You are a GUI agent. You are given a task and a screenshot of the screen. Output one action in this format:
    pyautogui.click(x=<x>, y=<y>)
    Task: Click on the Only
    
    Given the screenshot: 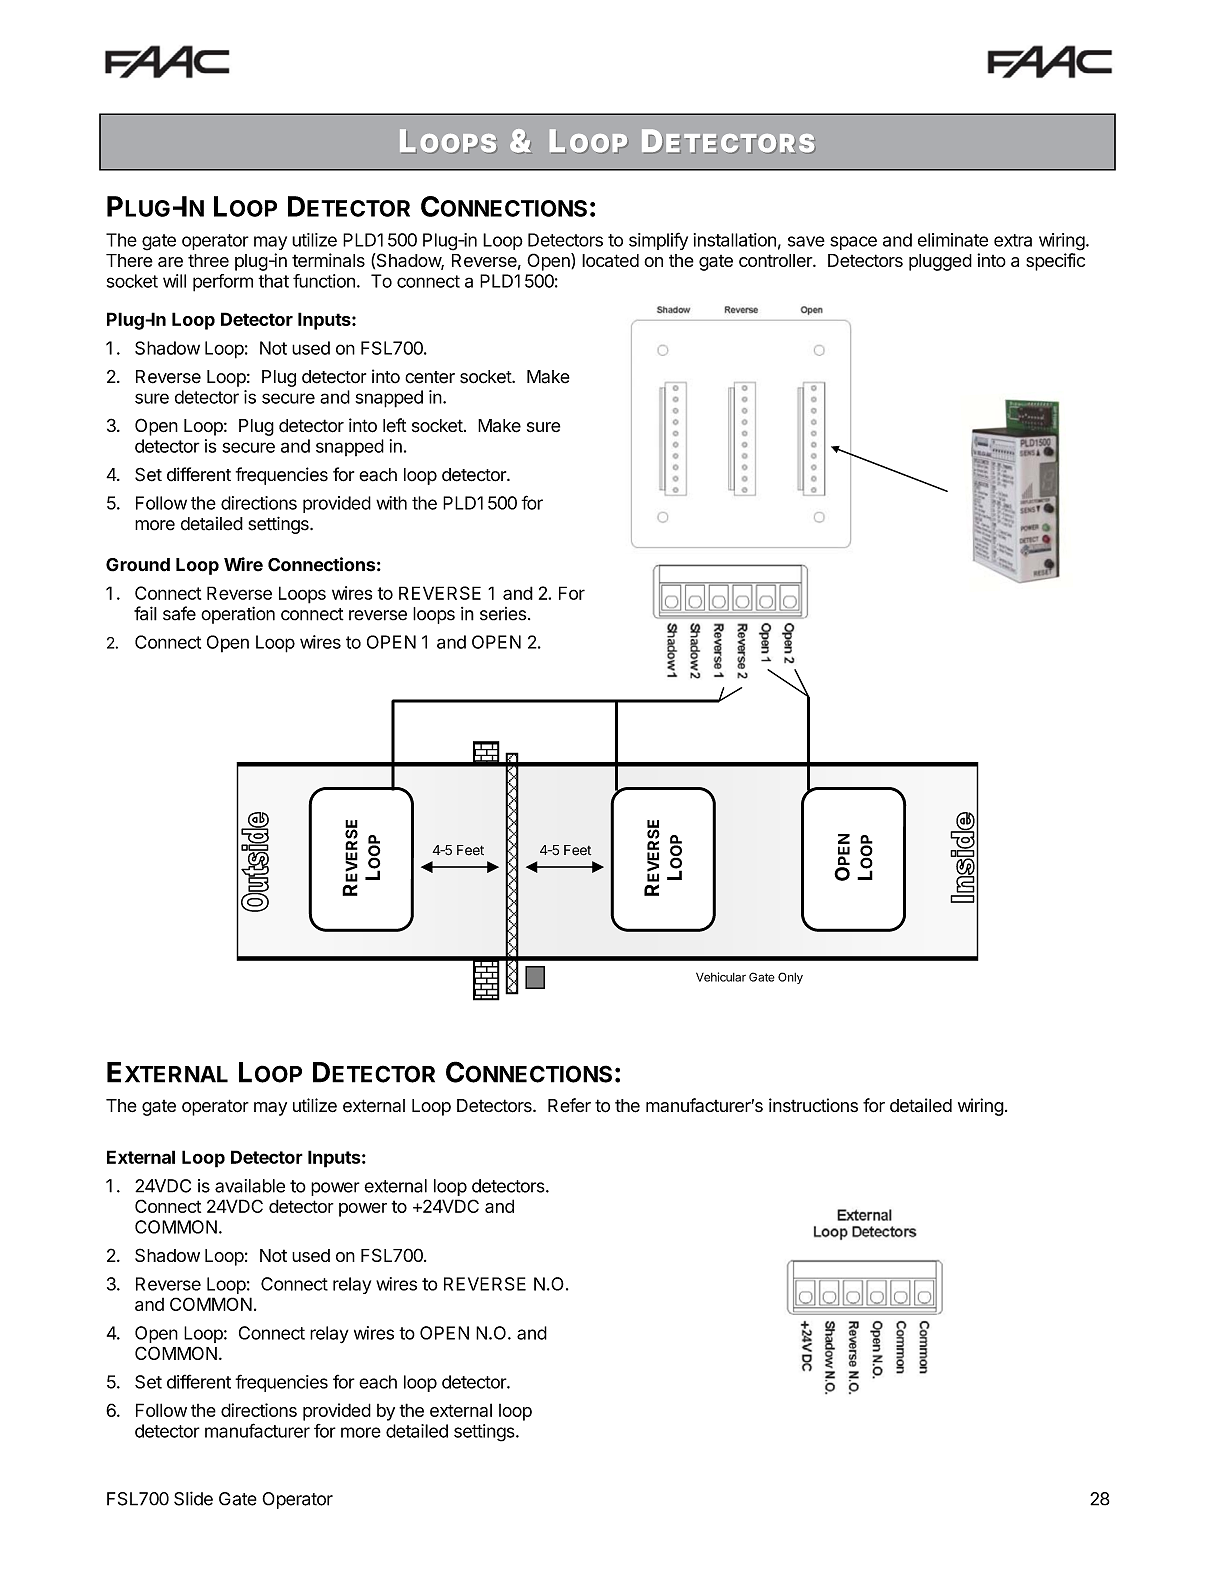 What is the action you would take?
    pyautogui.click(x=790, y=978)
